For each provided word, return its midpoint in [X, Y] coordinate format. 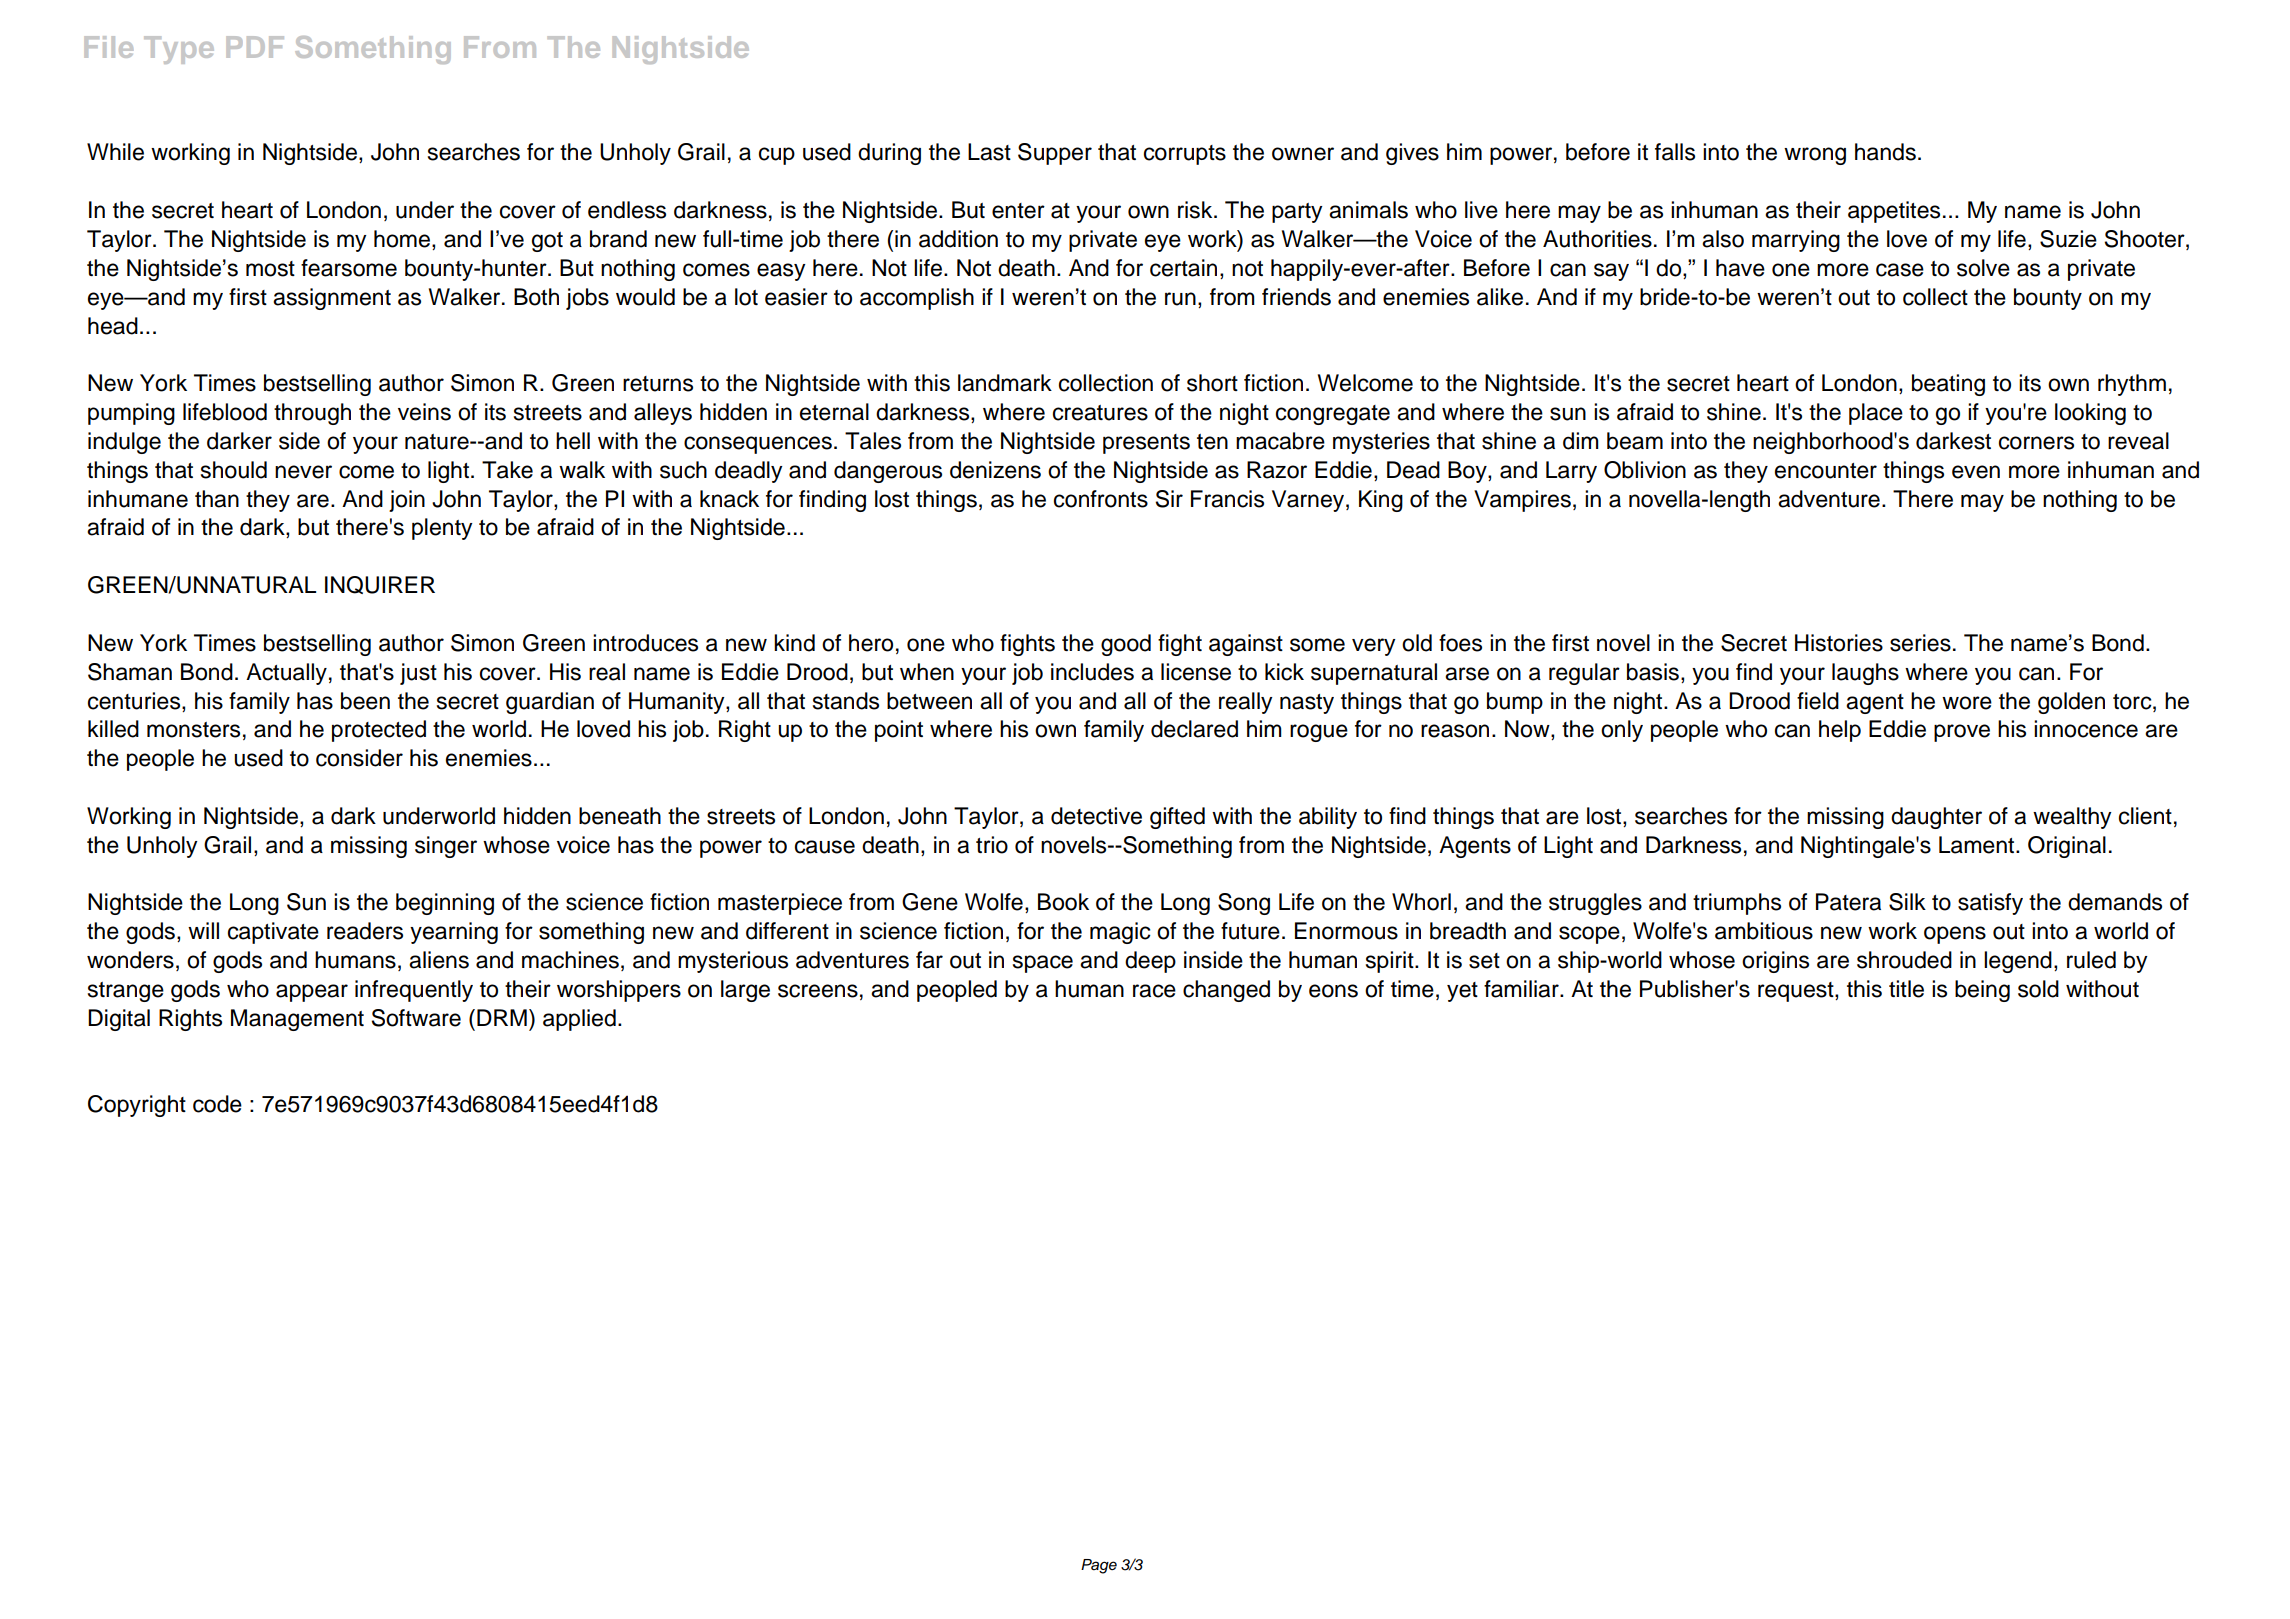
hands [1885, 152]
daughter [1936, 818]
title [1906, 989]
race [1154, 991]
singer [446, 847]
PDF [255, 47]
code [217, 1104]
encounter [1826, 471]
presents [1146, 444]
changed [1226, 991]
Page [1099, 1566]
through [312, 414]
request [1797, 992]
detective [1096, 816]
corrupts [1185, 155]
